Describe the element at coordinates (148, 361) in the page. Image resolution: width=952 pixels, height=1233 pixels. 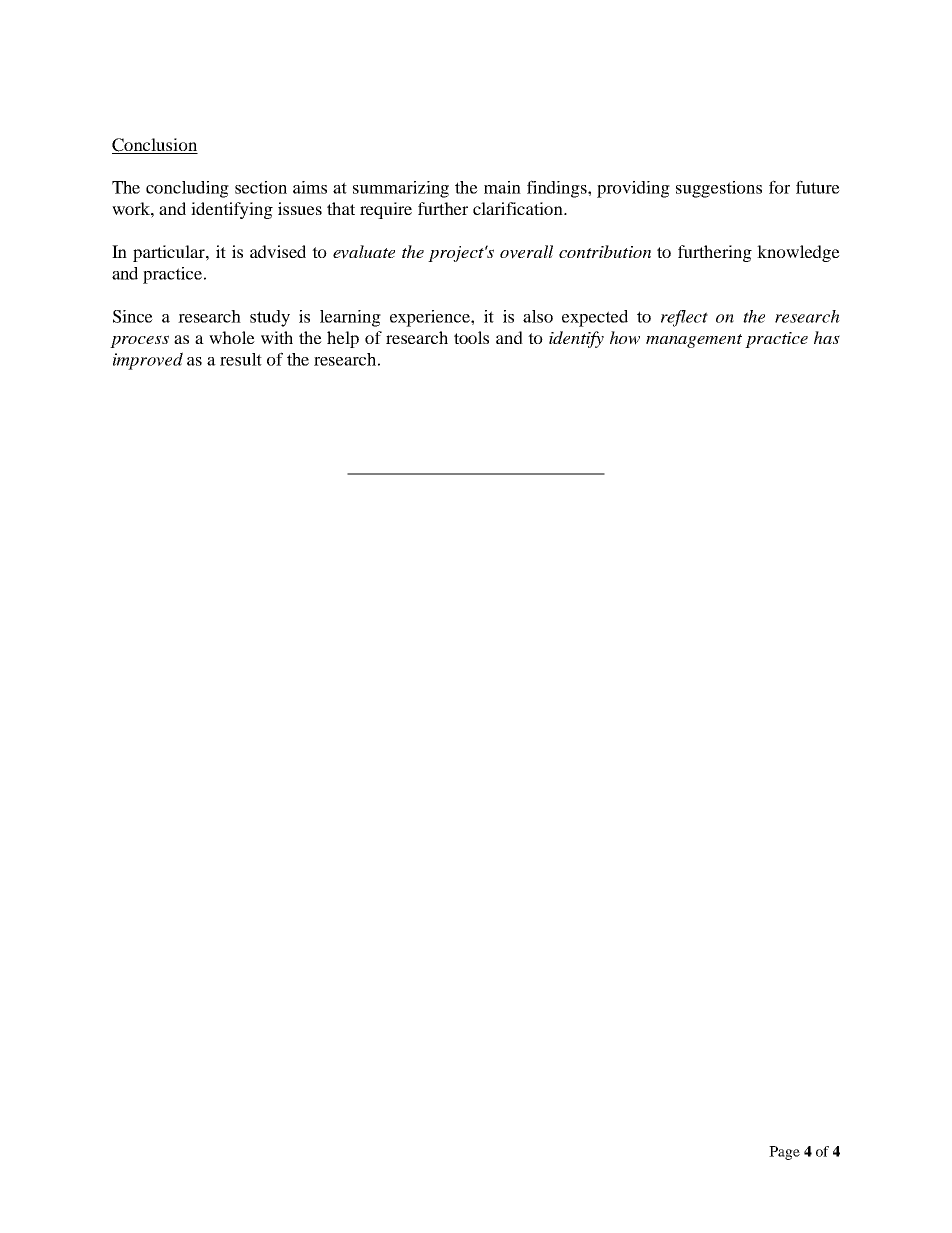
I see `improved` at that location.
